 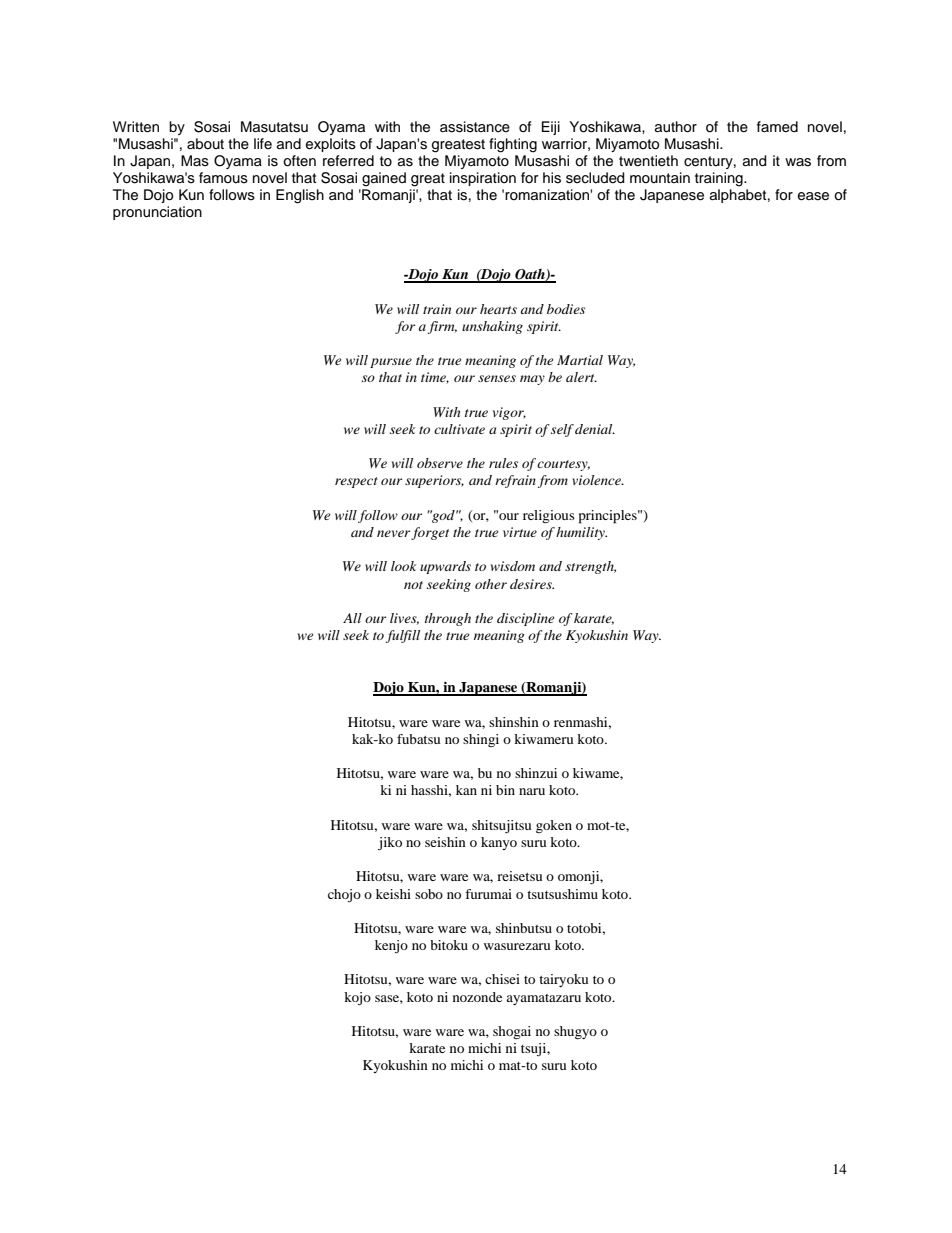 What do you see at coordinates (532, 791) in the screenshot?
I see `naru` at bounding box center [532, 791].
